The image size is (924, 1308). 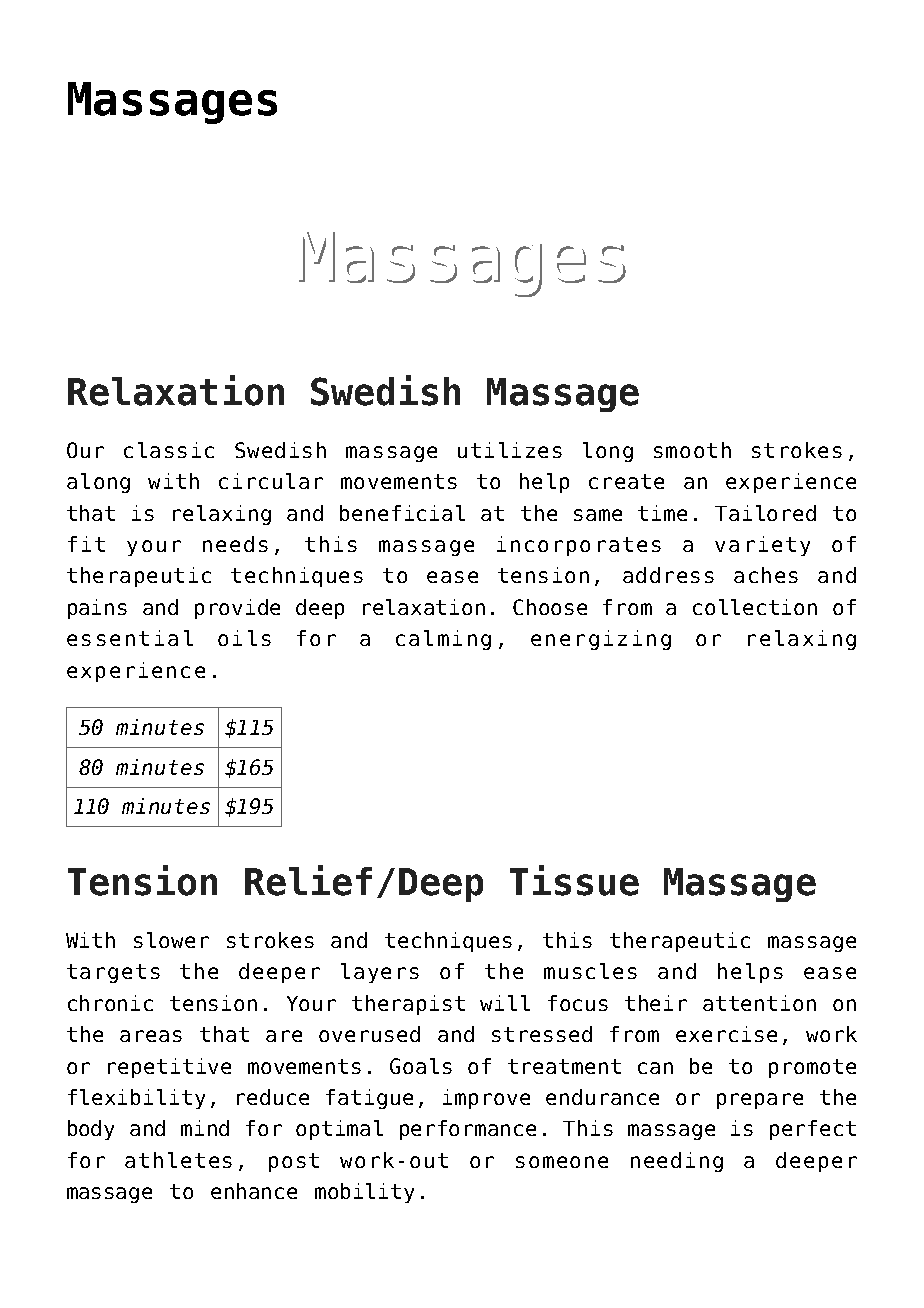 I want to click on slower, so click(x=171, y=940).
